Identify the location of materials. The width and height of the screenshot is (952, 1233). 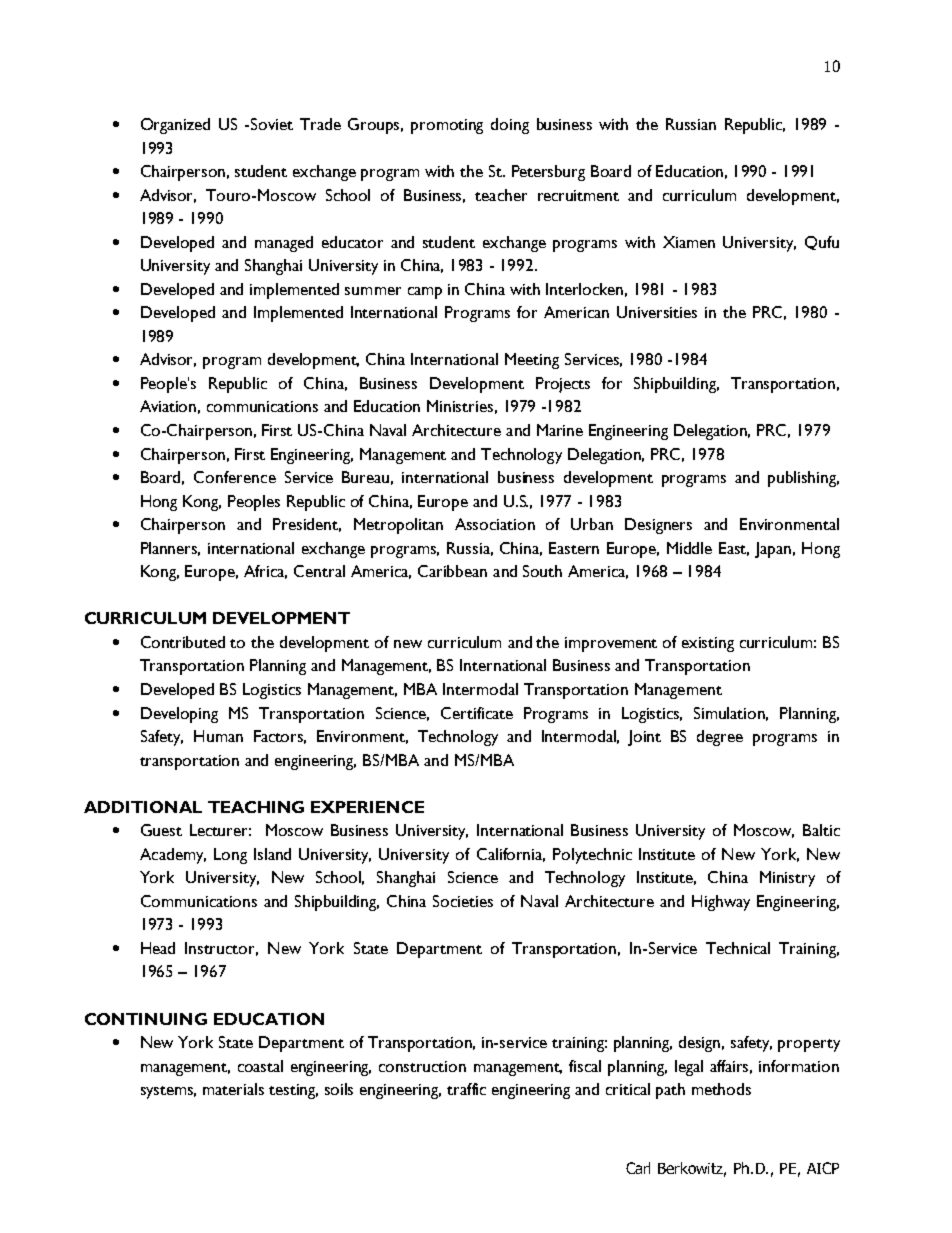
(233, 1089).
